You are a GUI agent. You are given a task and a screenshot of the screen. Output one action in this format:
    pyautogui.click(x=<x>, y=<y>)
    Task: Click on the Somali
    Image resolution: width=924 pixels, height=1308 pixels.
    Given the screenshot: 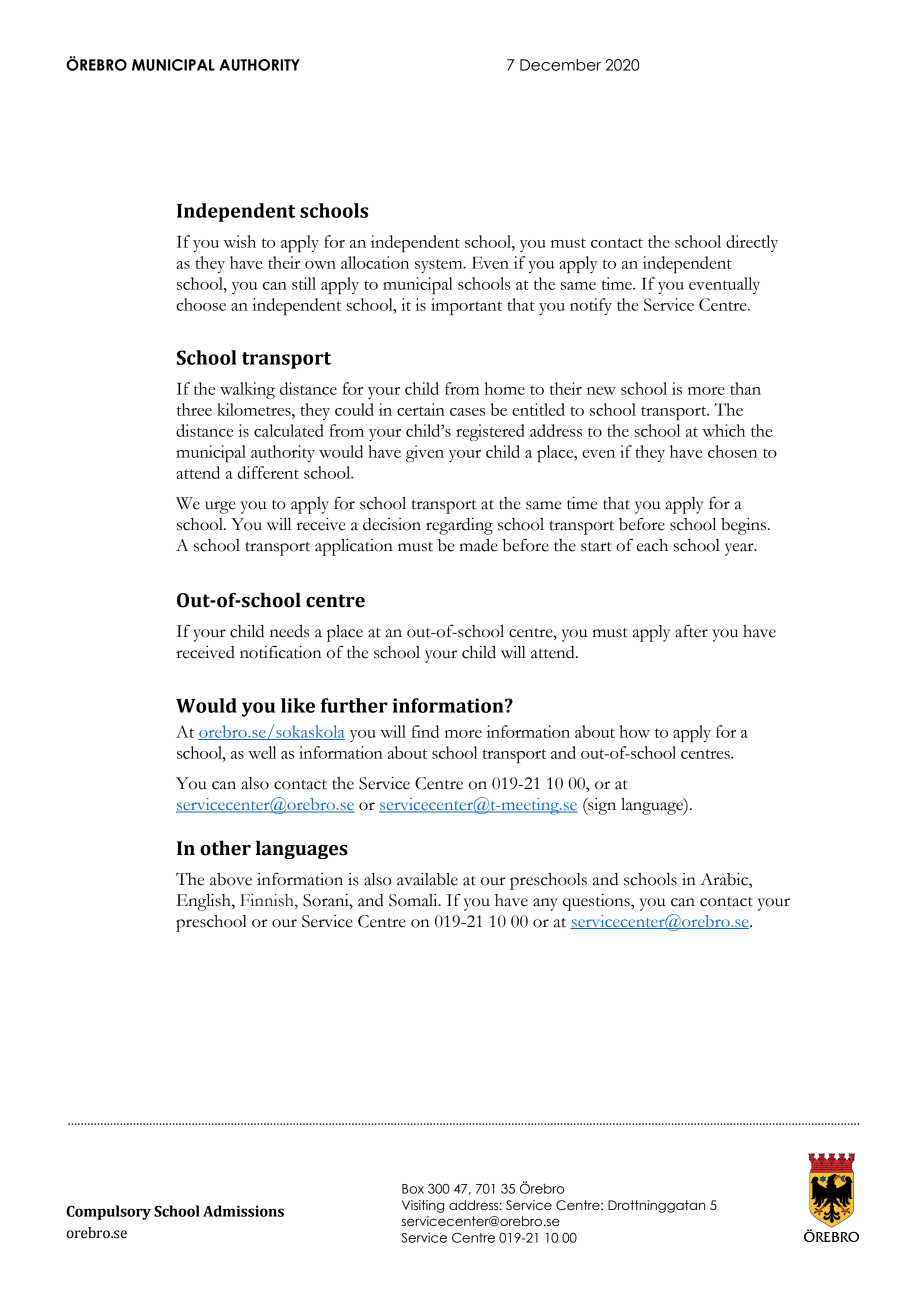 What is the action you would take?
    pyautogui.click(x=414, y=900)
